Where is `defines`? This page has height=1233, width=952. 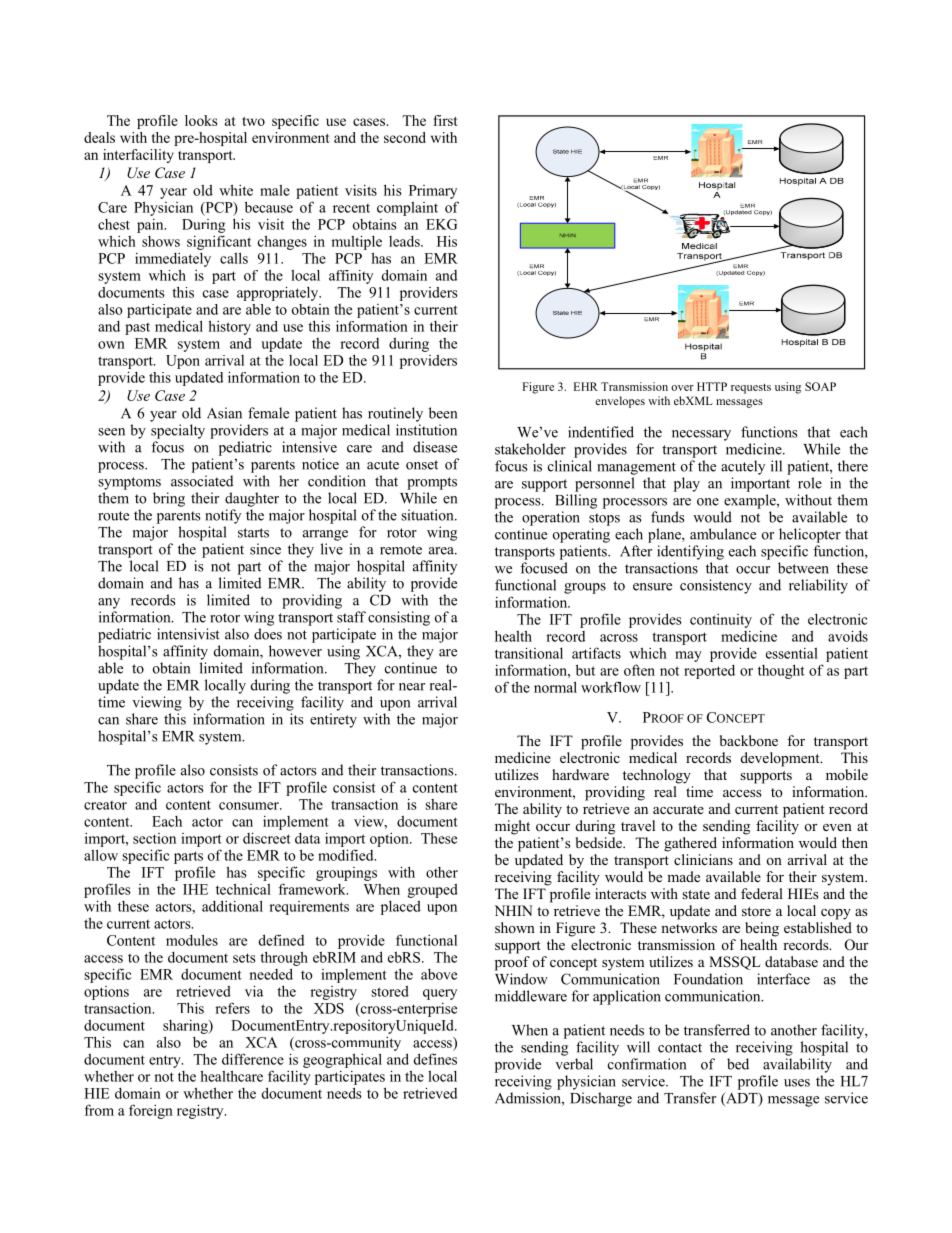
defines is located at coordinates (435, 1059).
